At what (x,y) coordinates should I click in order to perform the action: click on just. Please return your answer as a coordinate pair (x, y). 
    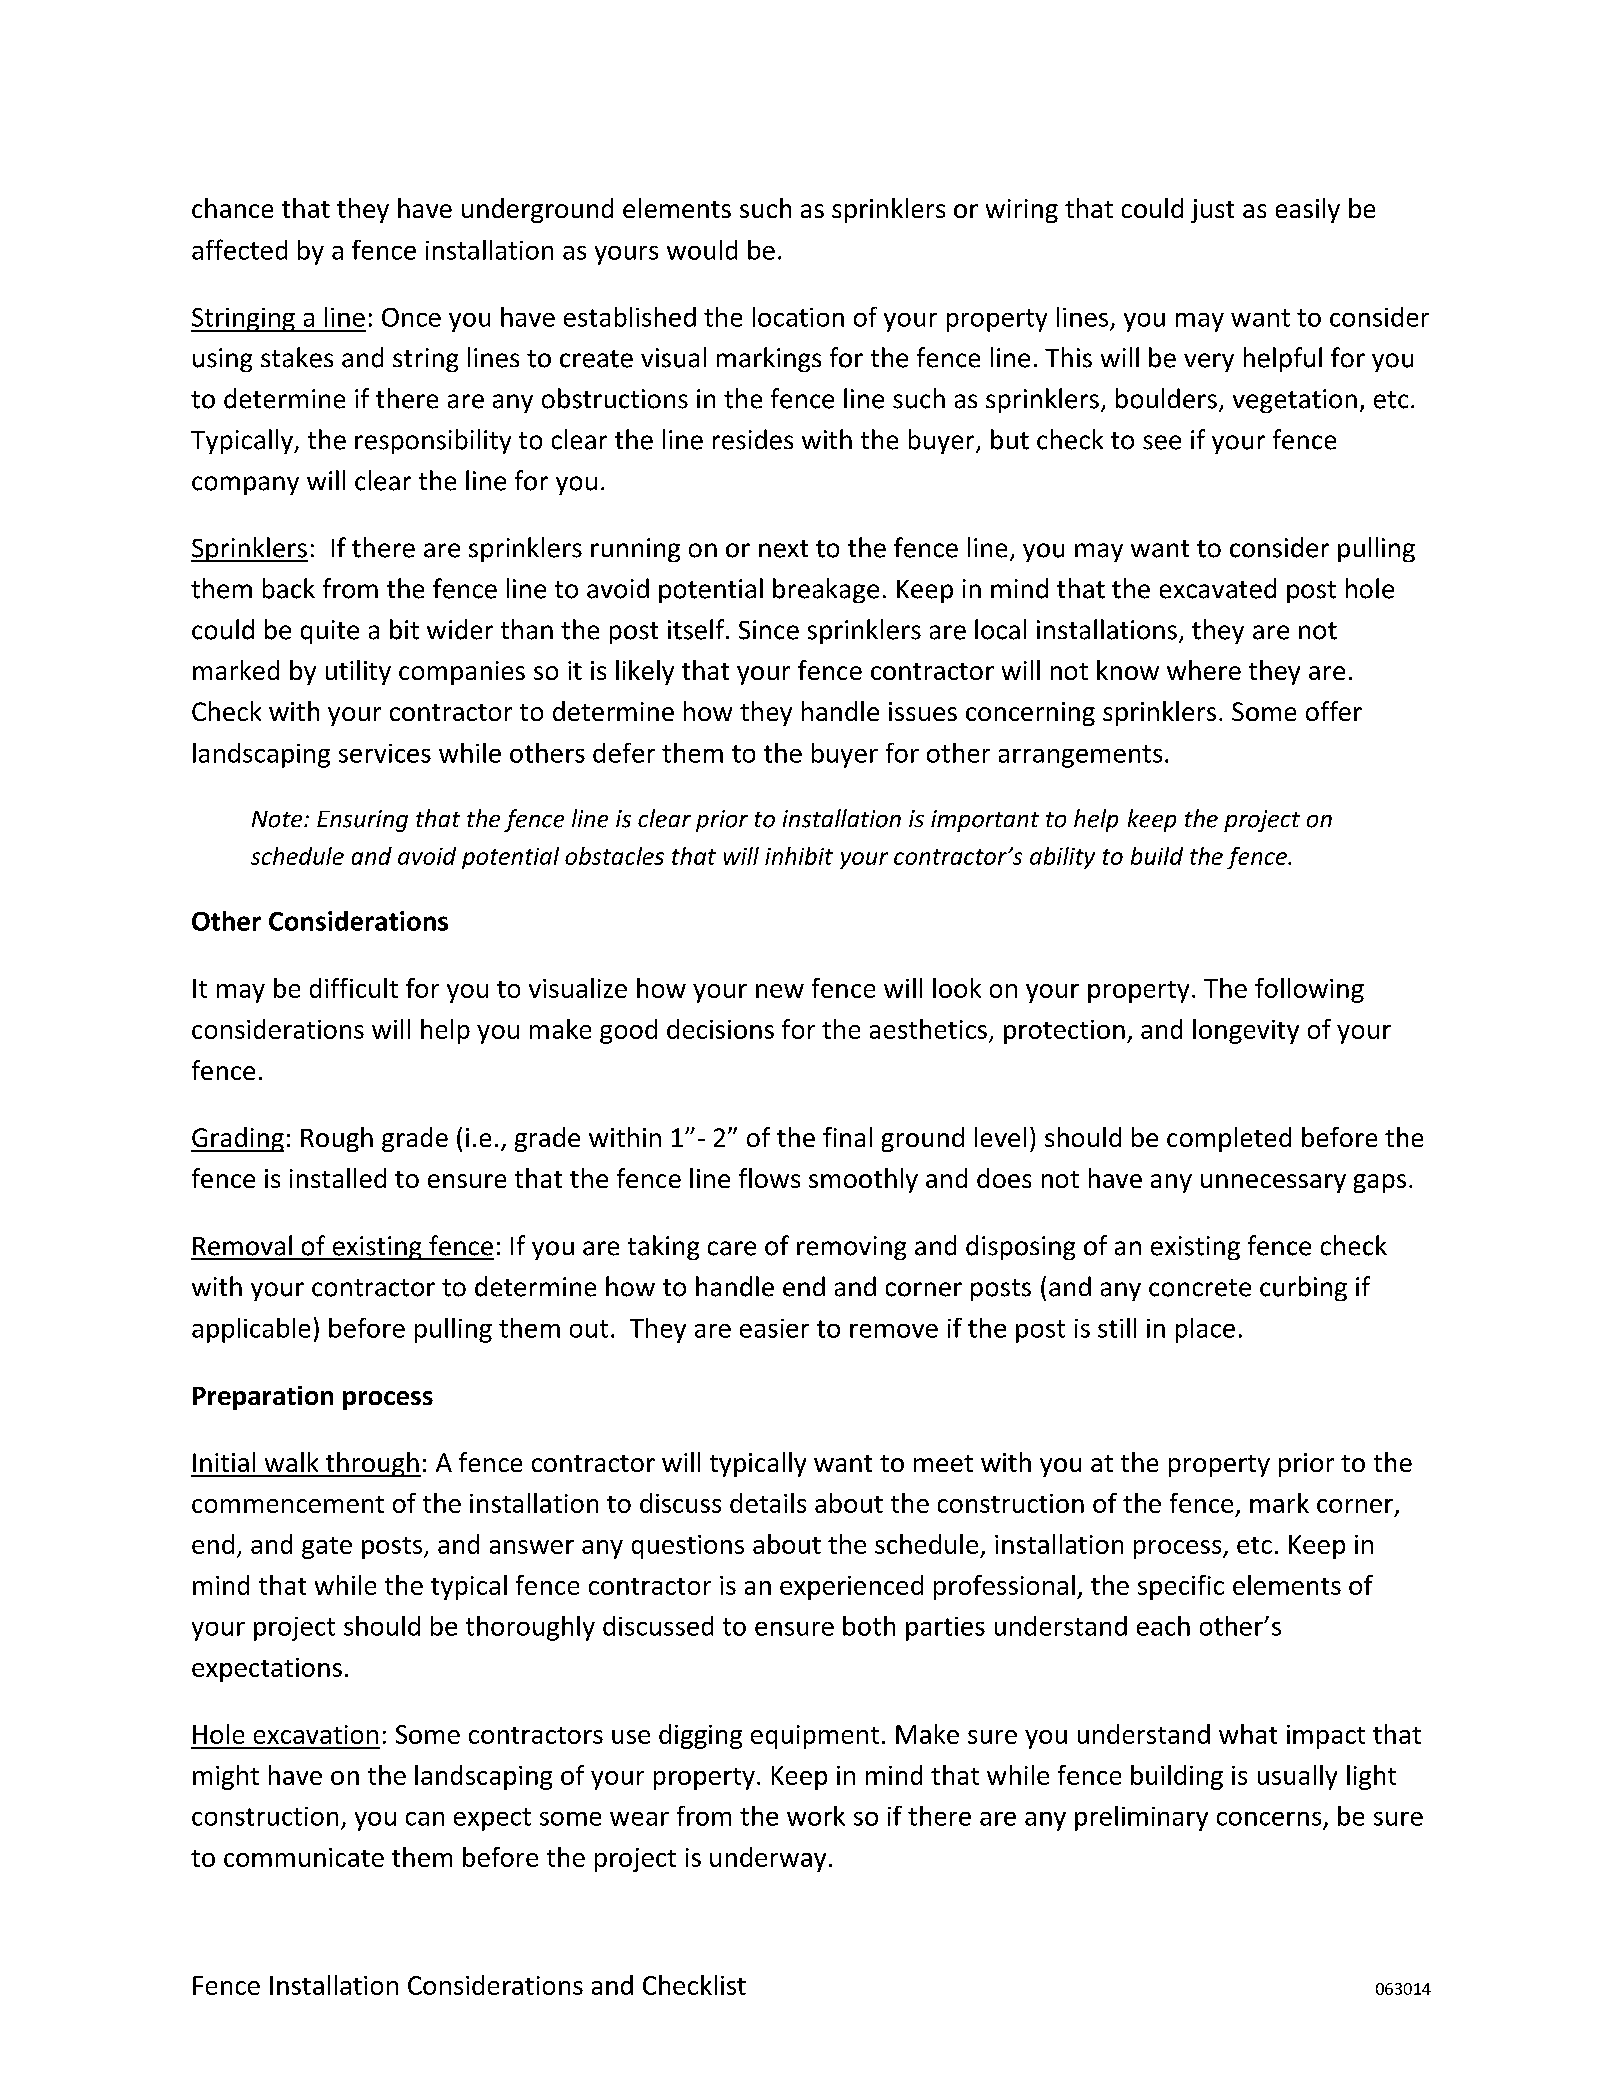
    Looking at the image, I should click on (1212, 211).
